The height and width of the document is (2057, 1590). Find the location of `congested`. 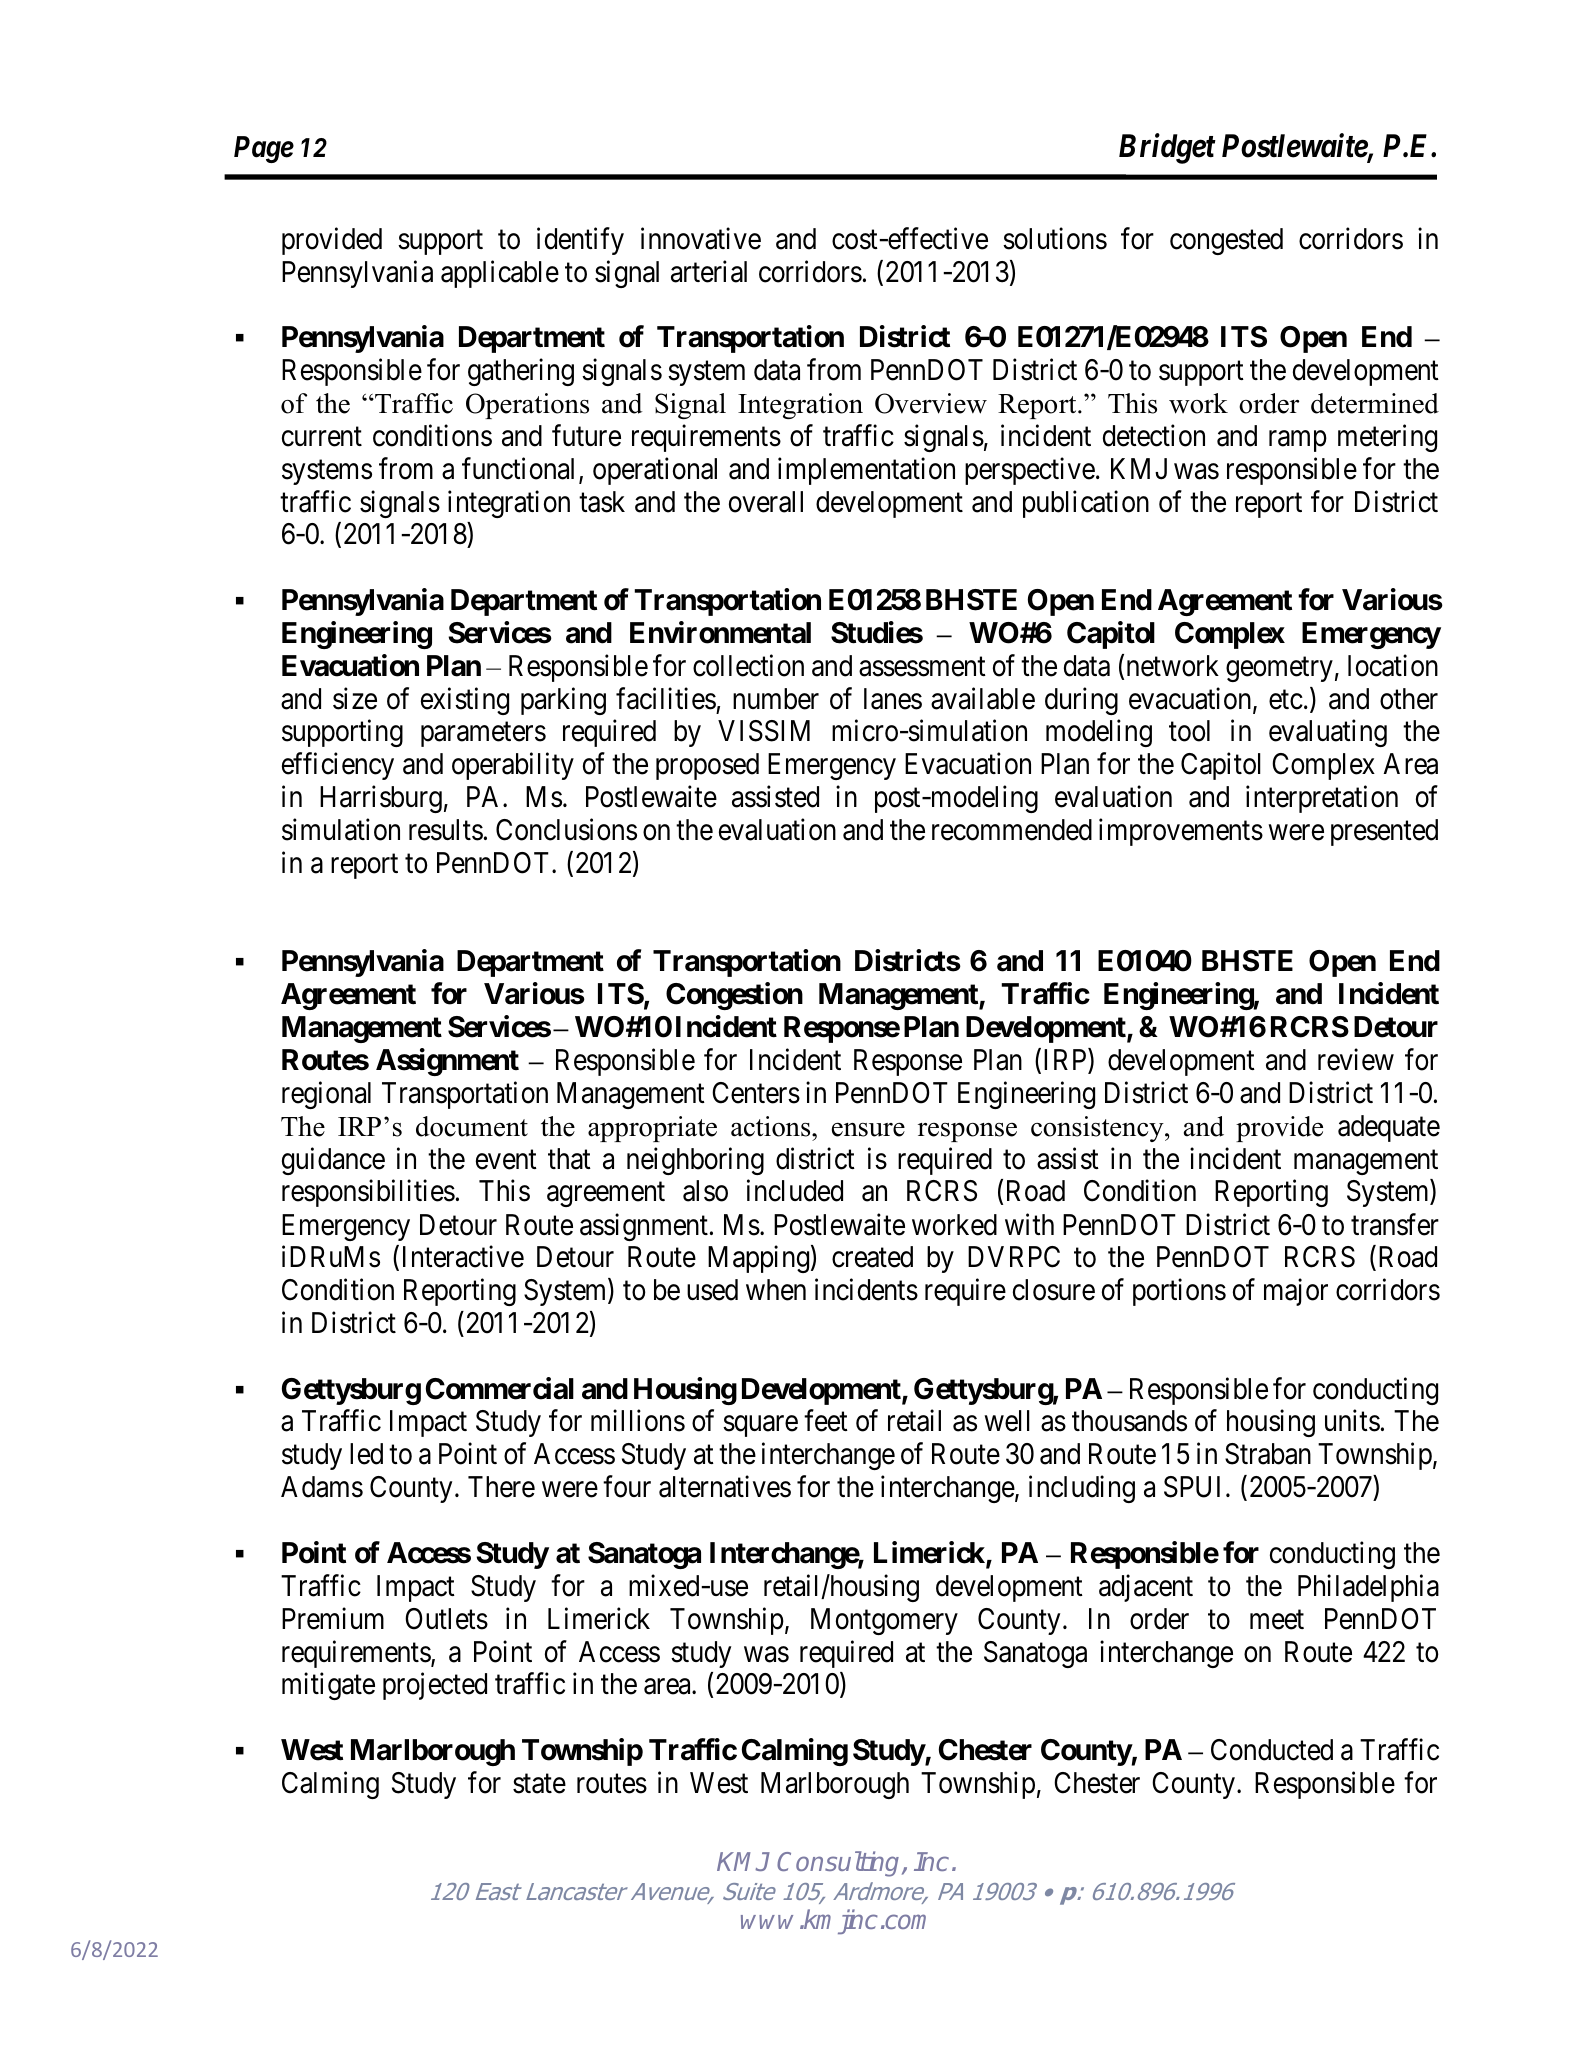

congested is located at coordinates (1226, 241).
